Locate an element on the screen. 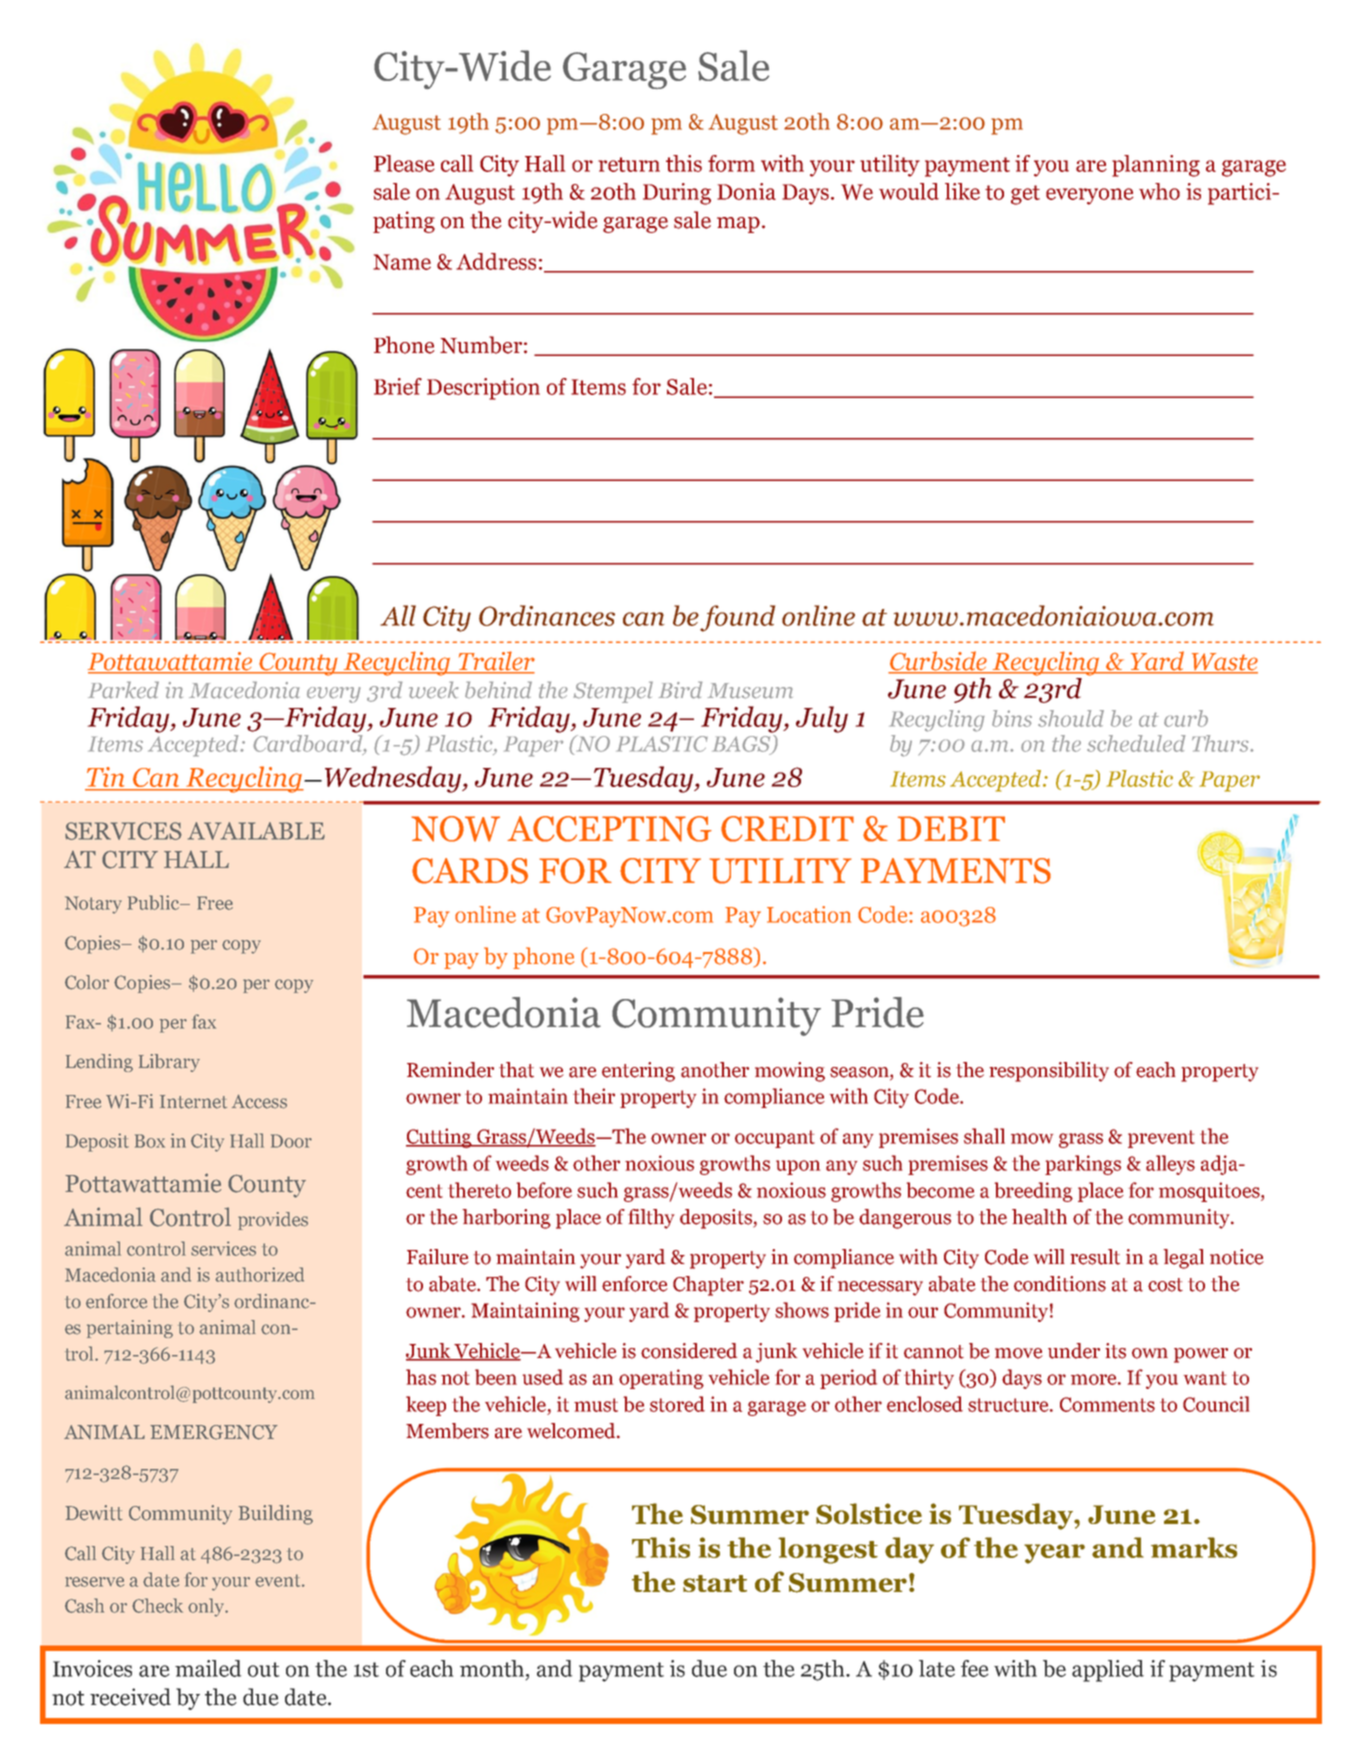  start is located at coordinates (715, 1583).
